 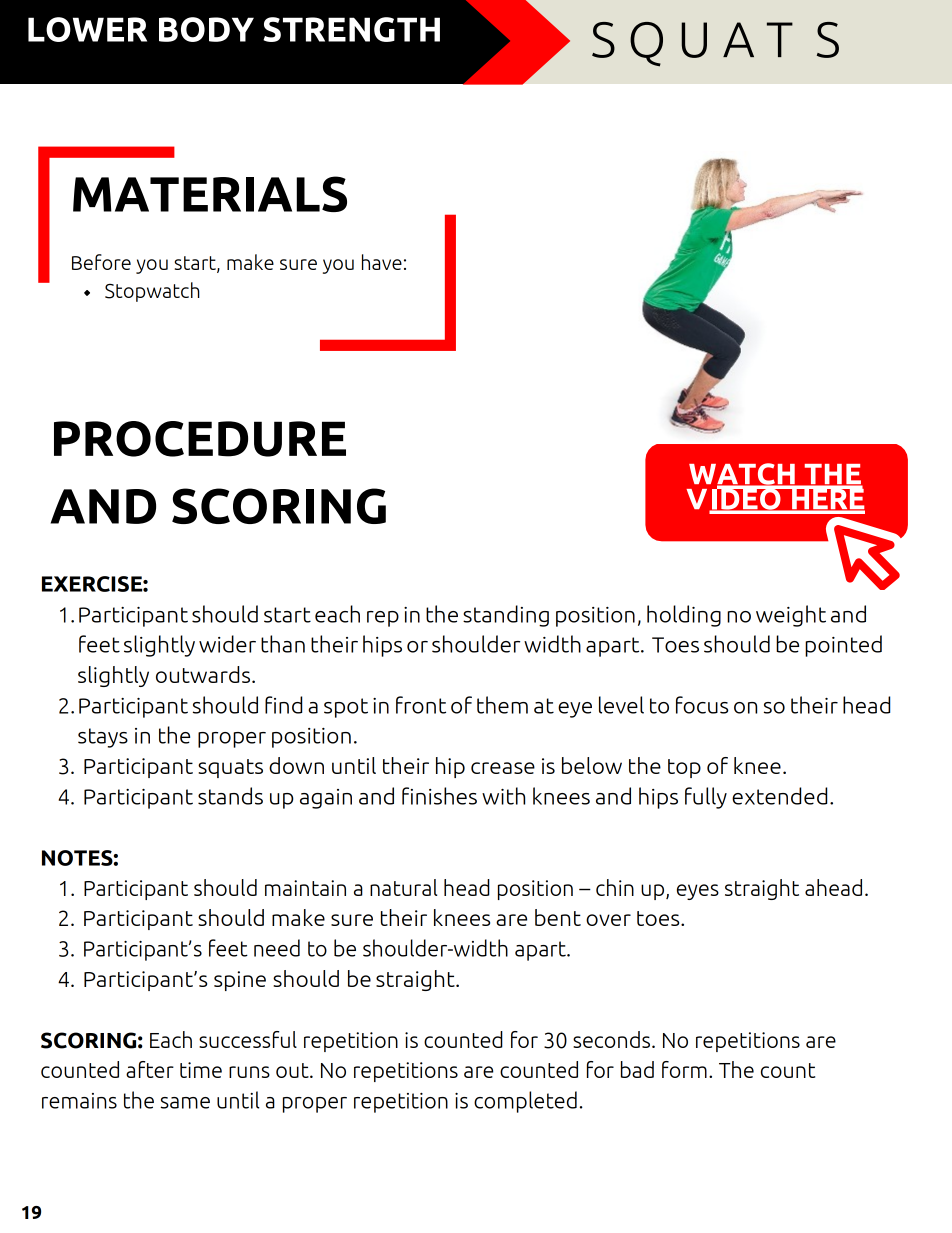 I want to click on form, so click(x=684, y=1069).
